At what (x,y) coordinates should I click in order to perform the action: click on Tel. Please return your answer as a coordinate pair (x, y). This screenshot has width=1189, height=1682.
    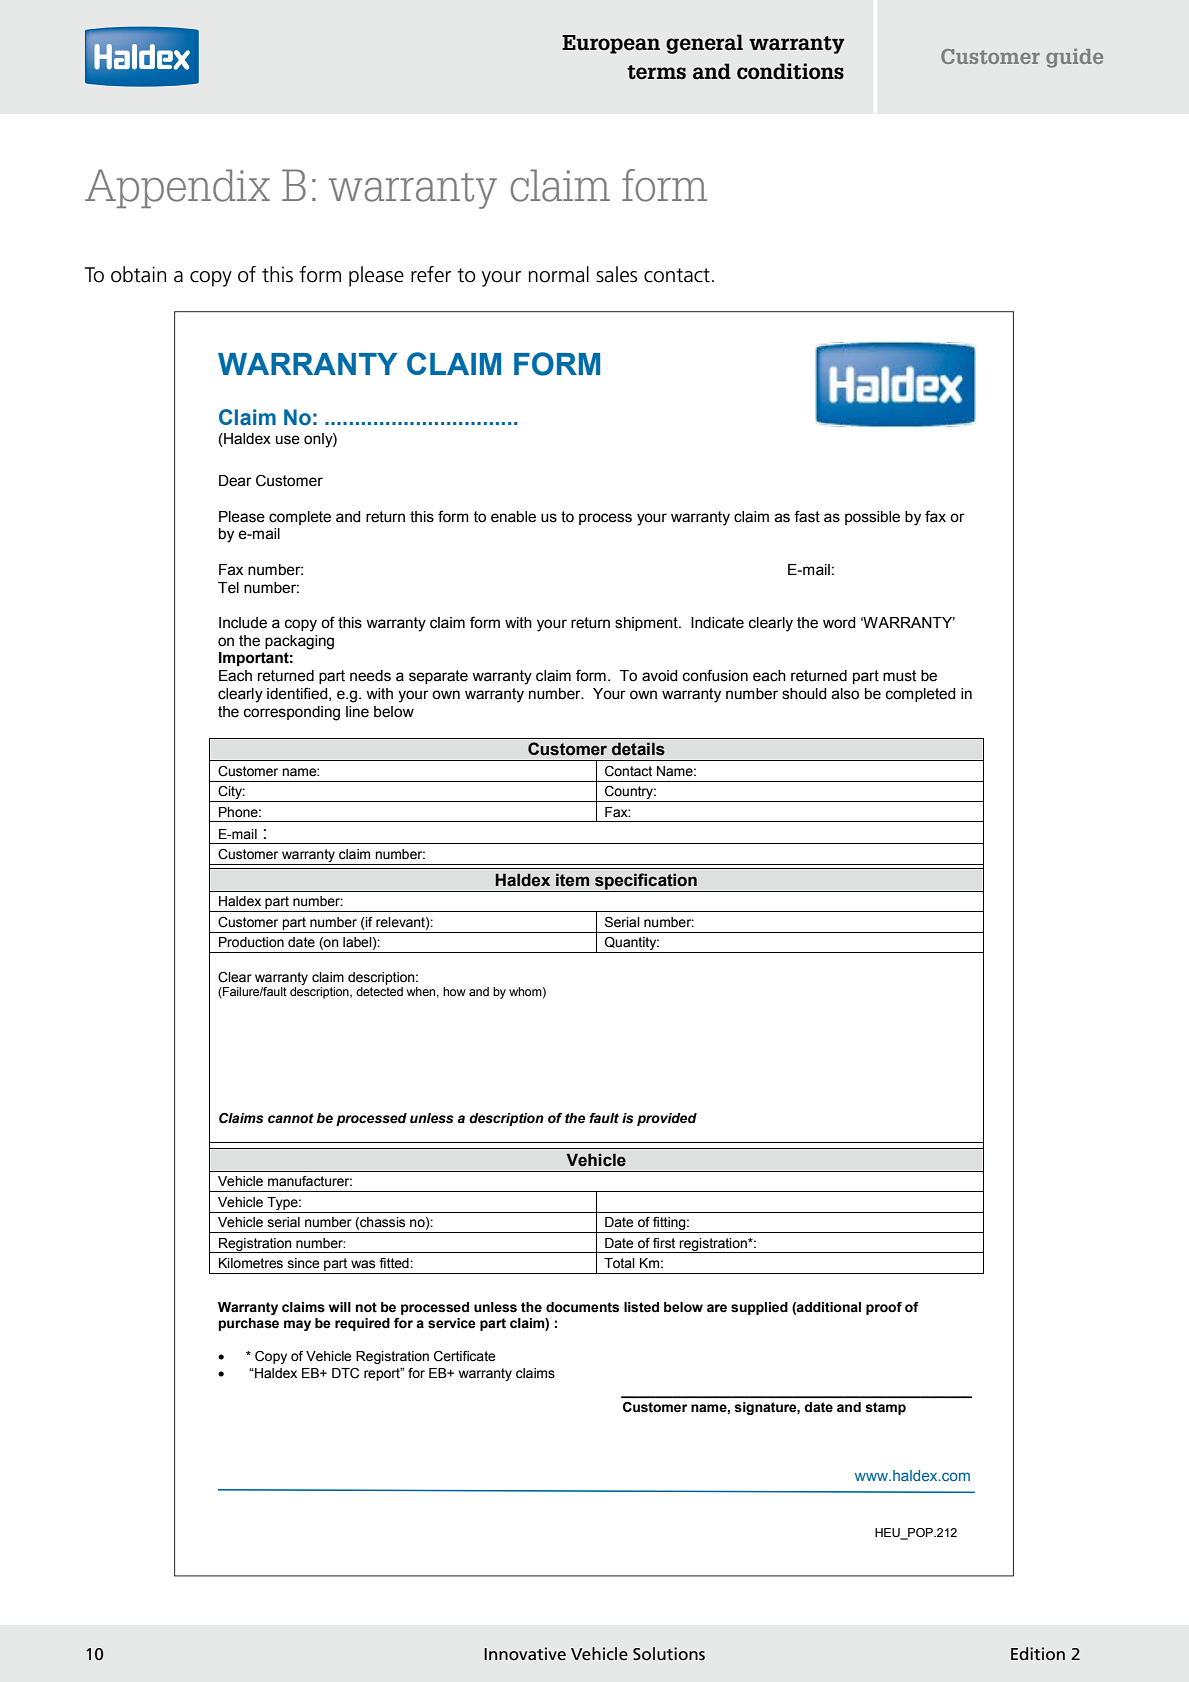
    Looking at the image, I should click on (228, 588).
